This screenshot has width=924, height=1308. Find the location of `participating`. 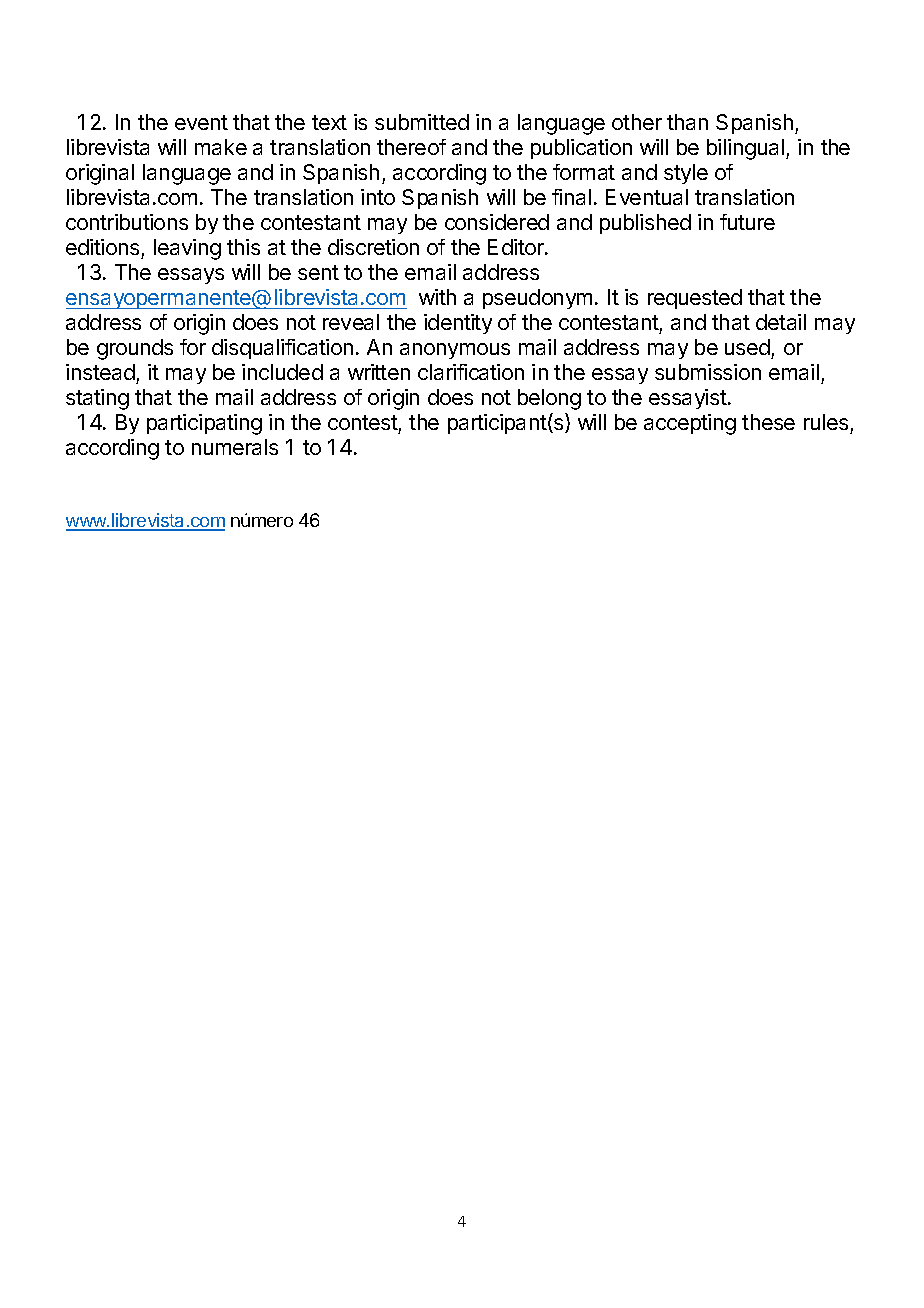

participating is located at coordinates (204, 424).
